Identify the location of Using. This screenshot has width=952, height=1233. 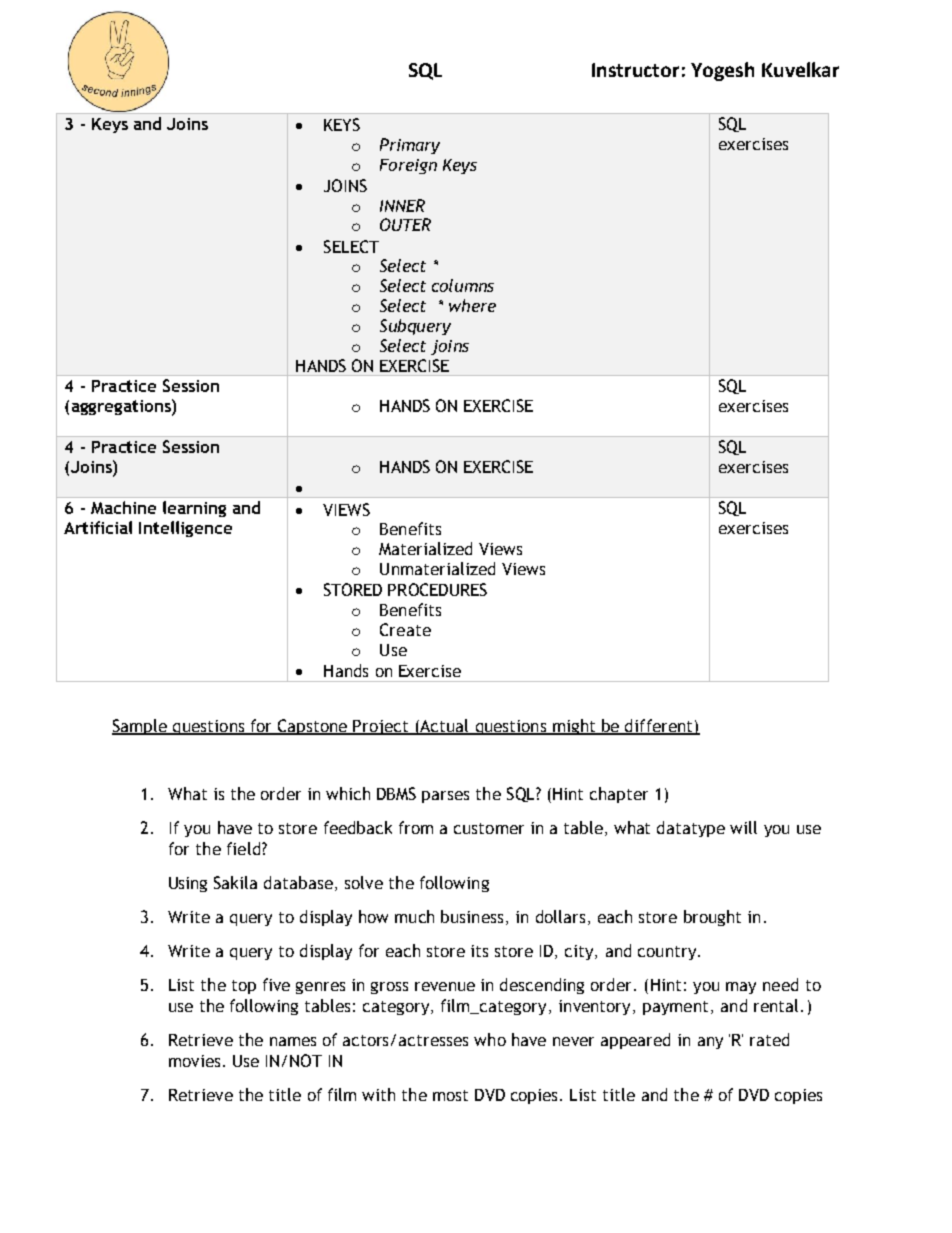
(188, 884).
